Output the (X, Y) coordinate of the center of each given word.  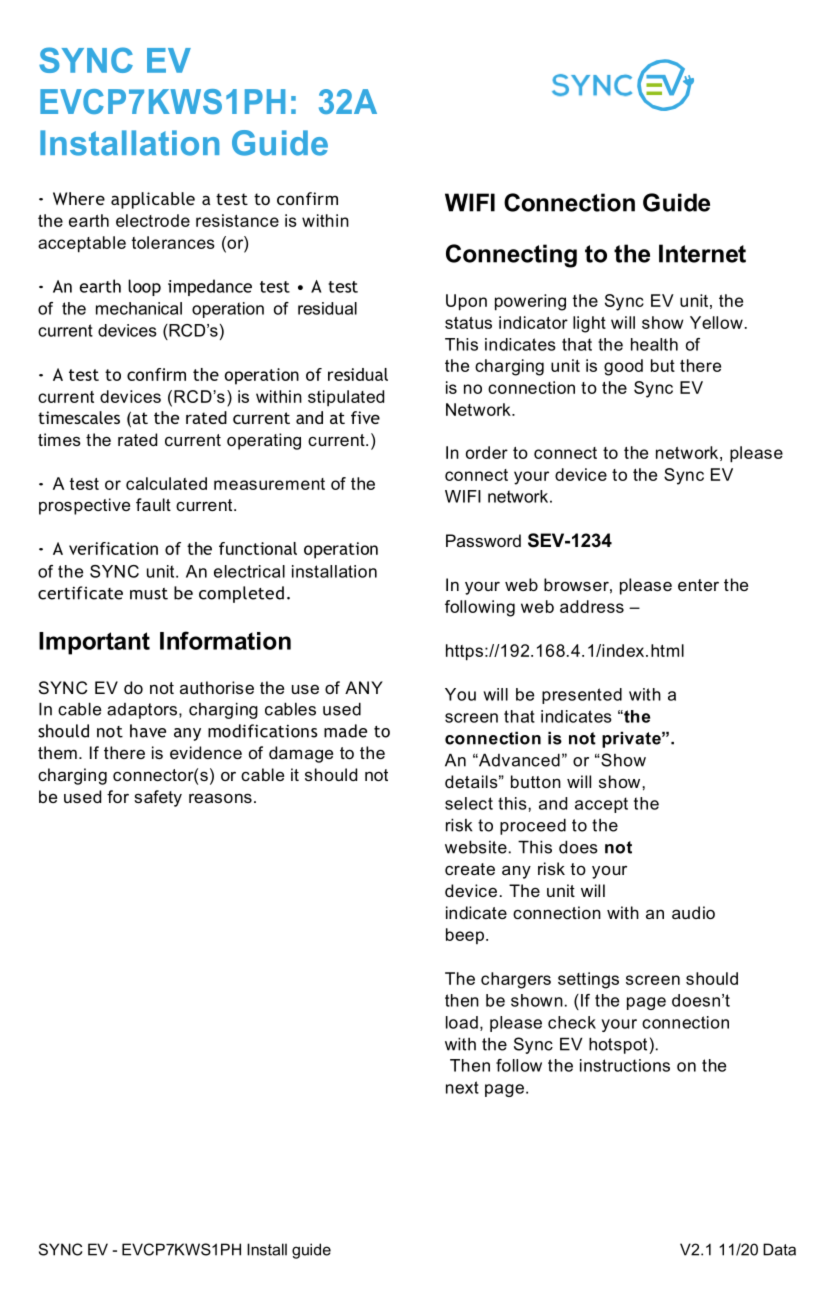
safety (158, 798)
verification (113, 548)
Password (483, 540)
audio (693, 912)
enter (698, 585)
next (462, 1087)
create (470, 869)
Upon (466, 302)
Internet (702, 253)
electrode (153, 220)
